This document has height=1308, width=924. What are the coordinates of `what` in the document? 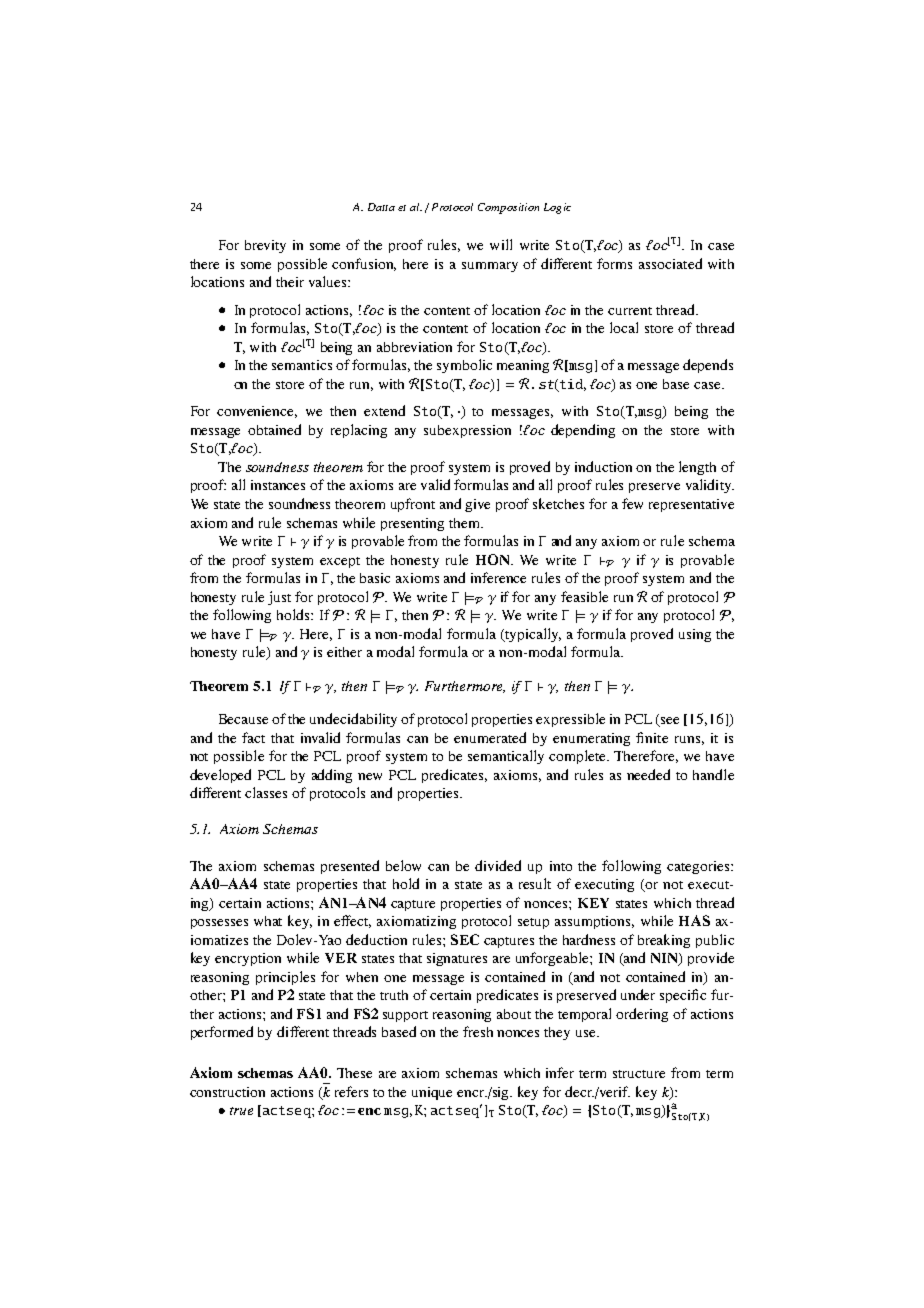 It's located at (268, 921).
